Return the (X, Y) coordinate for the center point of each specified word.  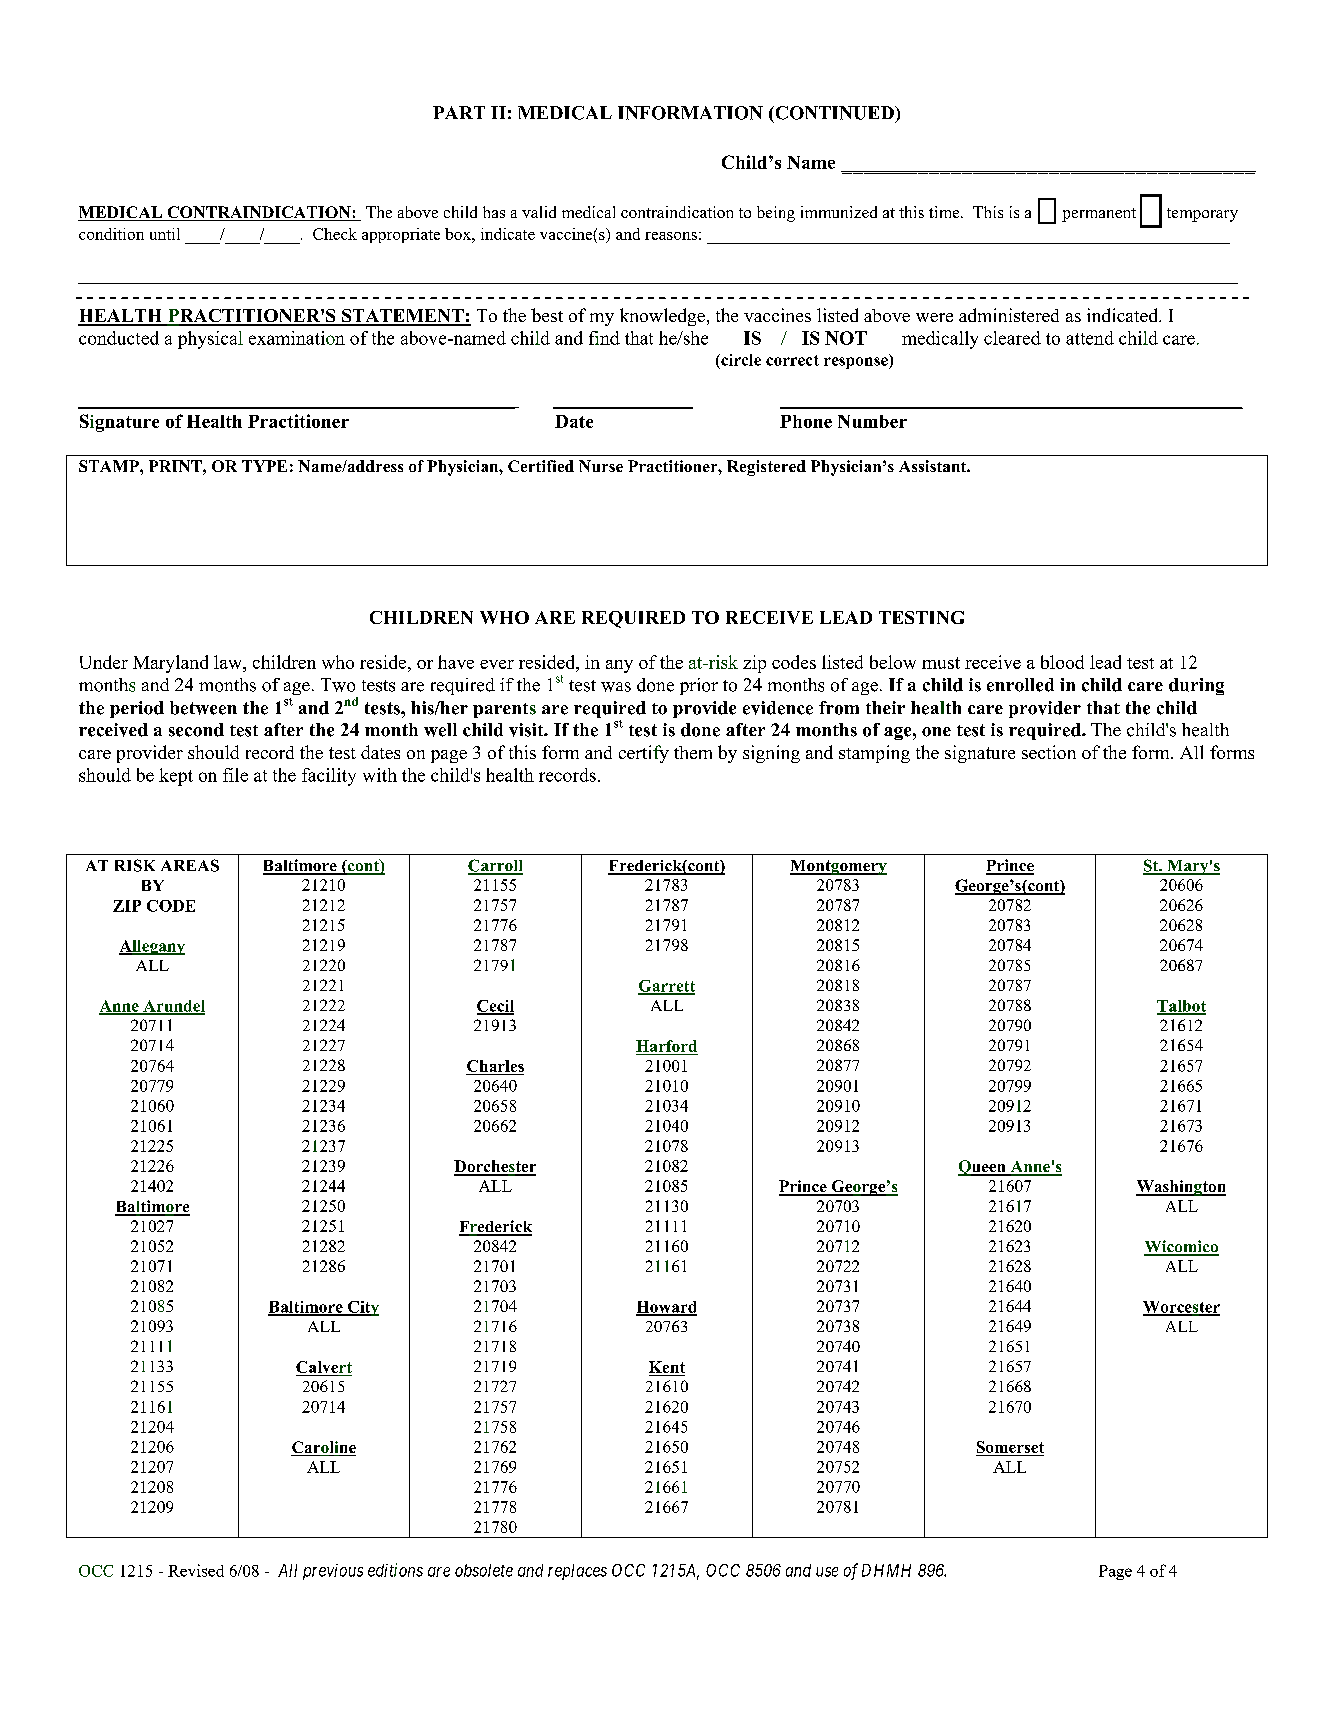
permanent (1099, 215)
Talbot (1181, 1007)
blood (1062, 662)
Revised (196, 1570)
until (165, 234)
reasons (671, 236)
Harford (666, 1046)
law (229, 662)
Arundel (173, 1007)
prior (699, 686)
